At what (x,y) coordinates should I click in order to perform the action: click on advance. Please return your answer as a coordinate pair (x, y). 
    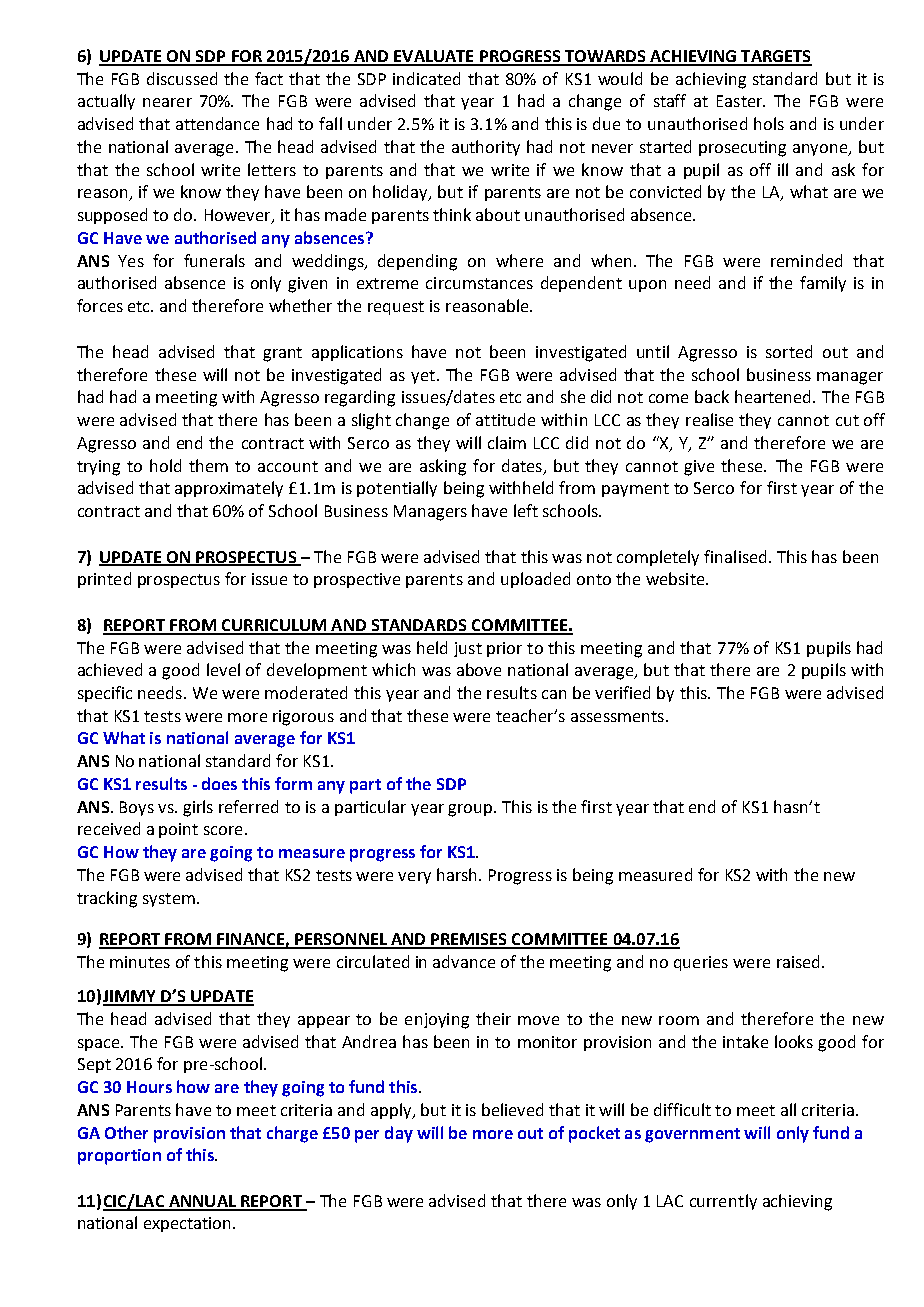
    Looking at the image, I should click on (464, 961).
